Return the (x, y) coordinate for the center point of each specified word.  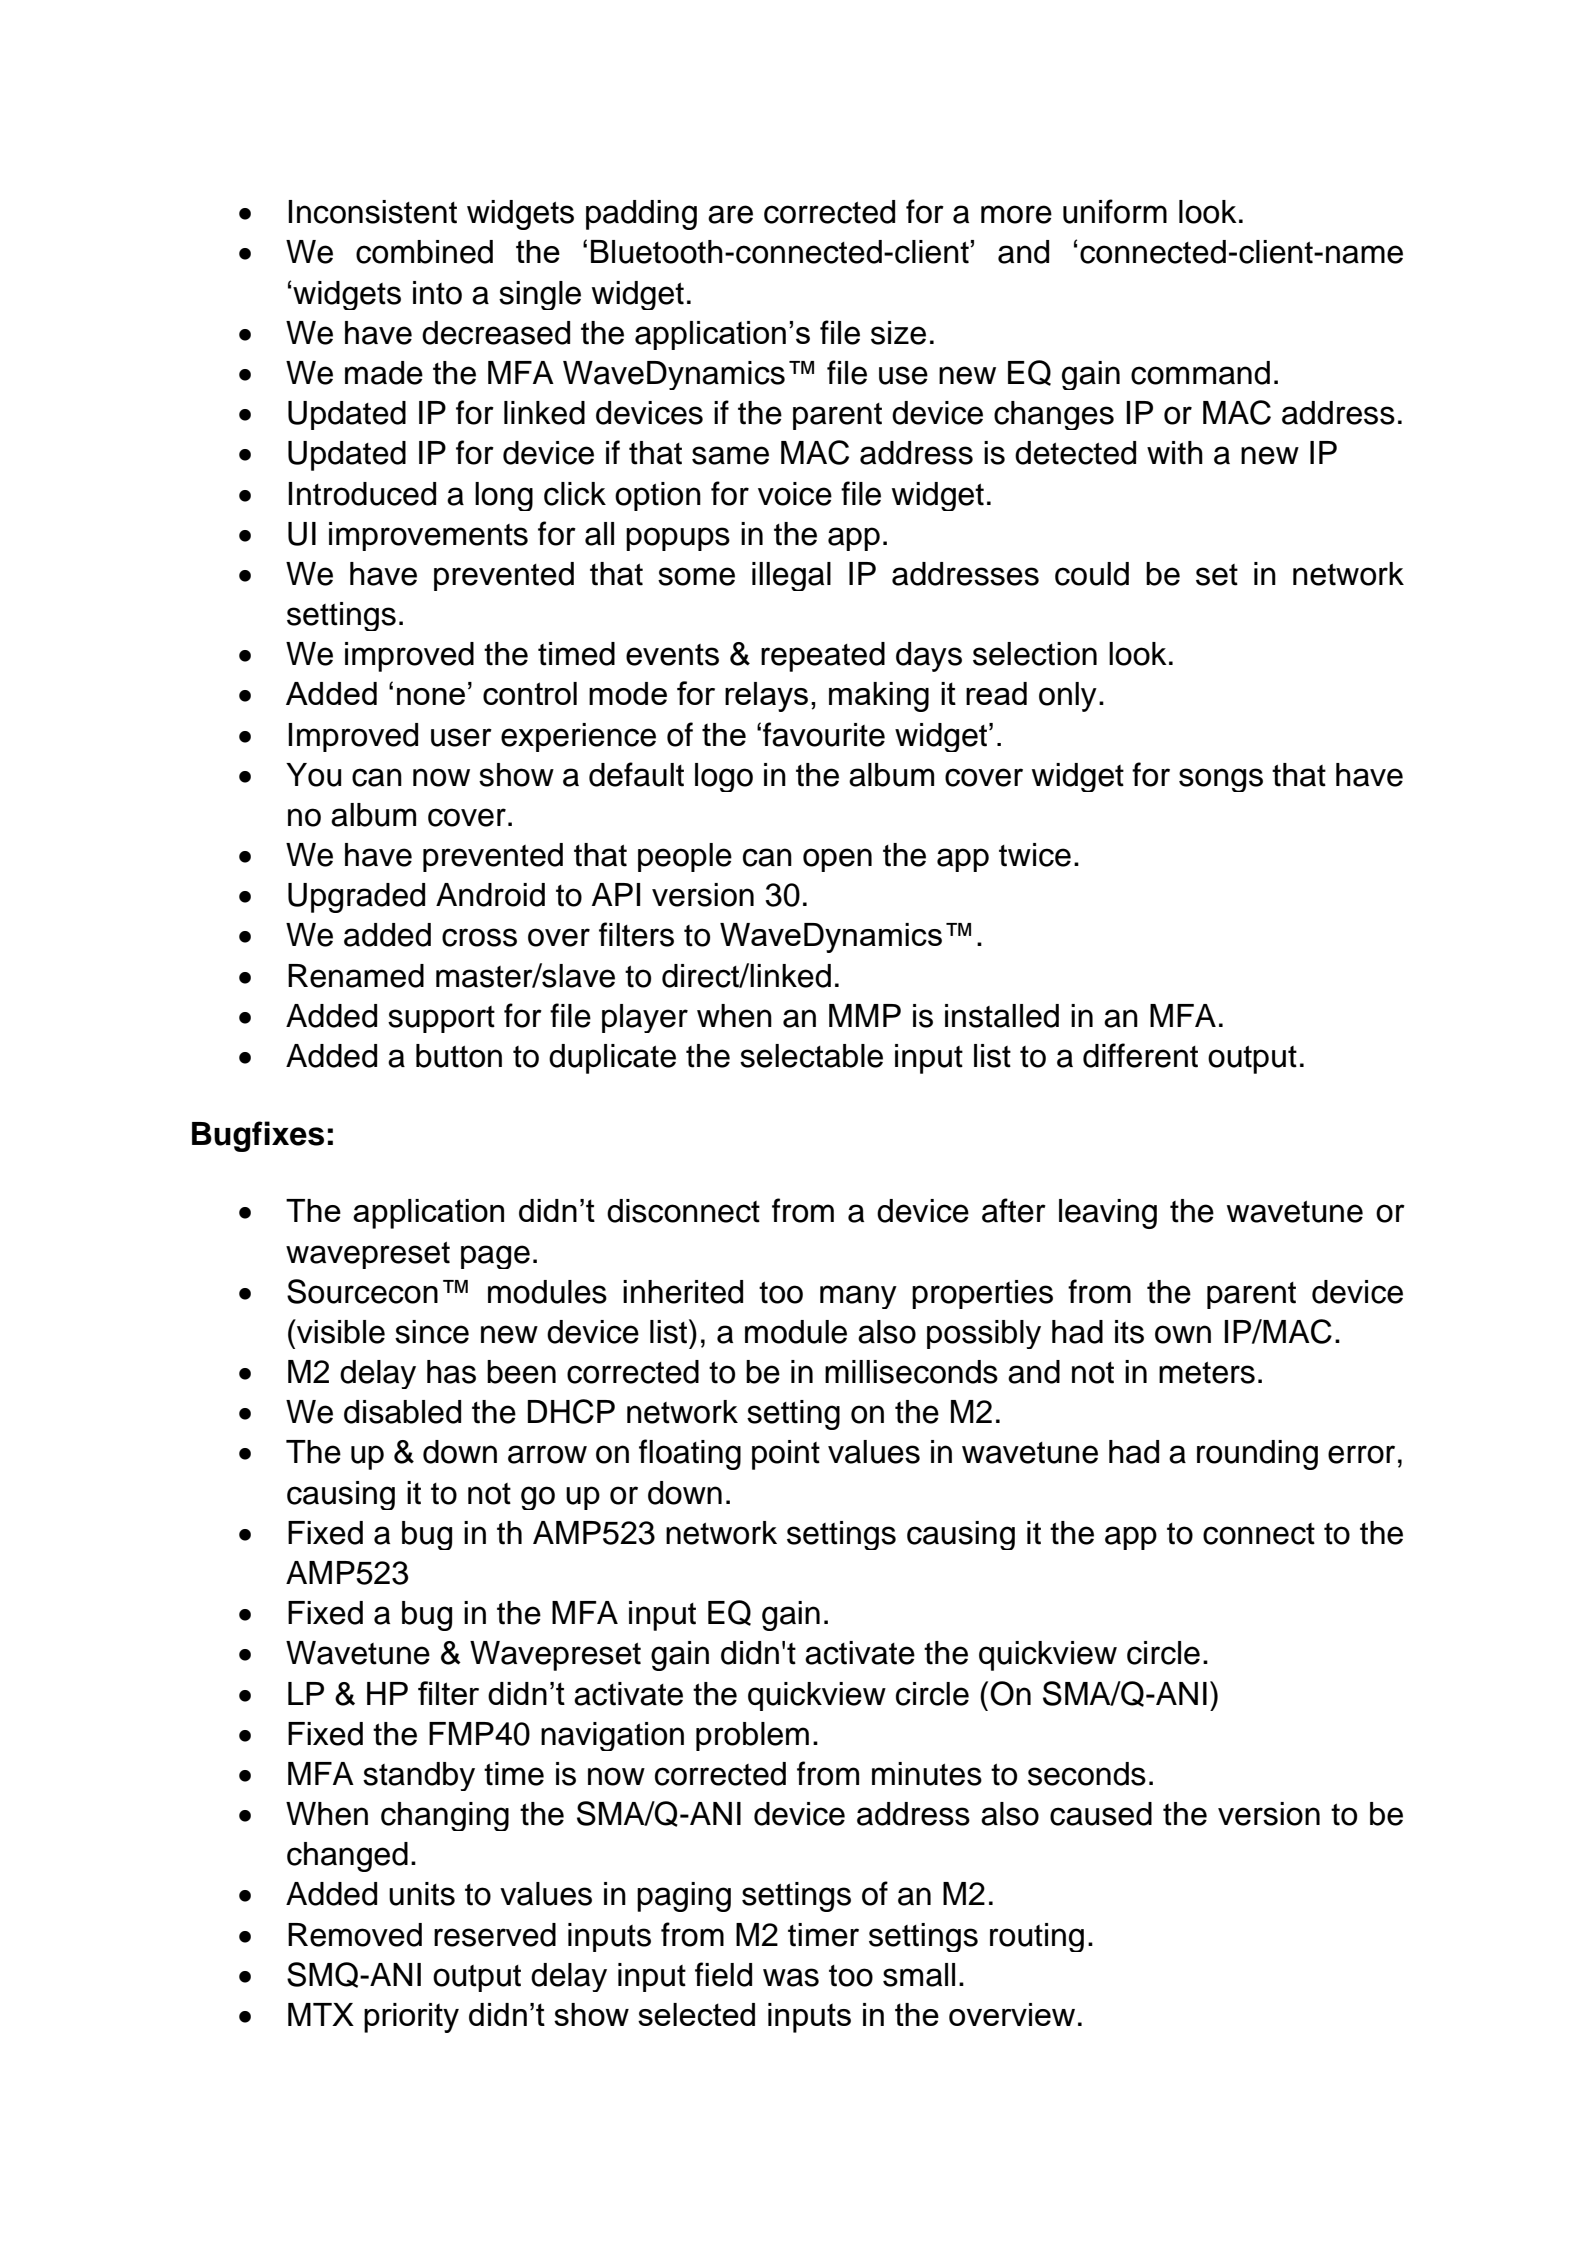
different (1140, 1055)
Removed (355, 1935)
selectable (811, 1056)
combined (424, 252)
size (898, 333)
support (441, 1019)
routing (1037, 1937)
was (791, 1977)
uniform (1115, 211)
